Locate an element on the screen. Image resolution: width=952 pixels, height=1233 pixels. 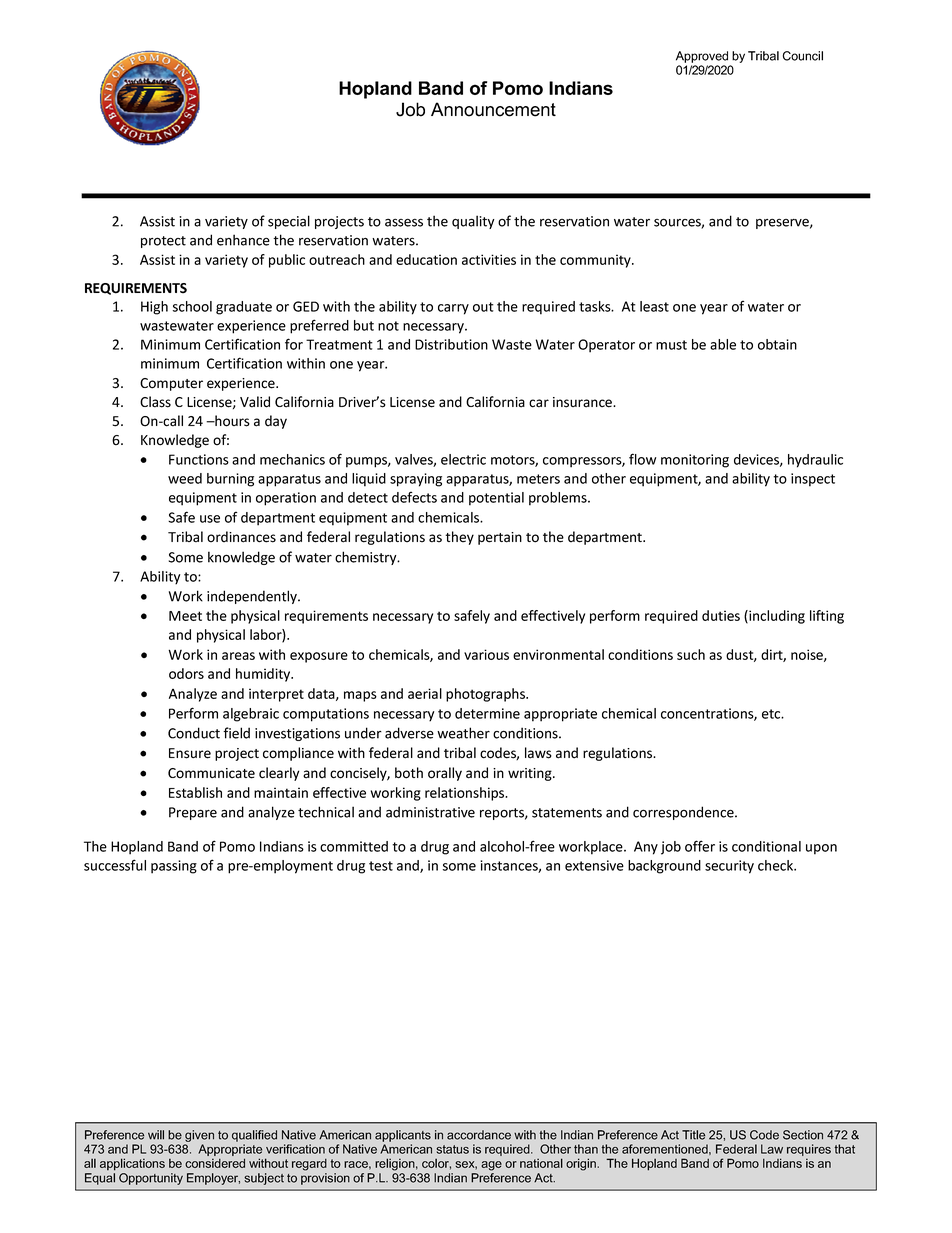
Section is located at coordinates (803, 1135).
